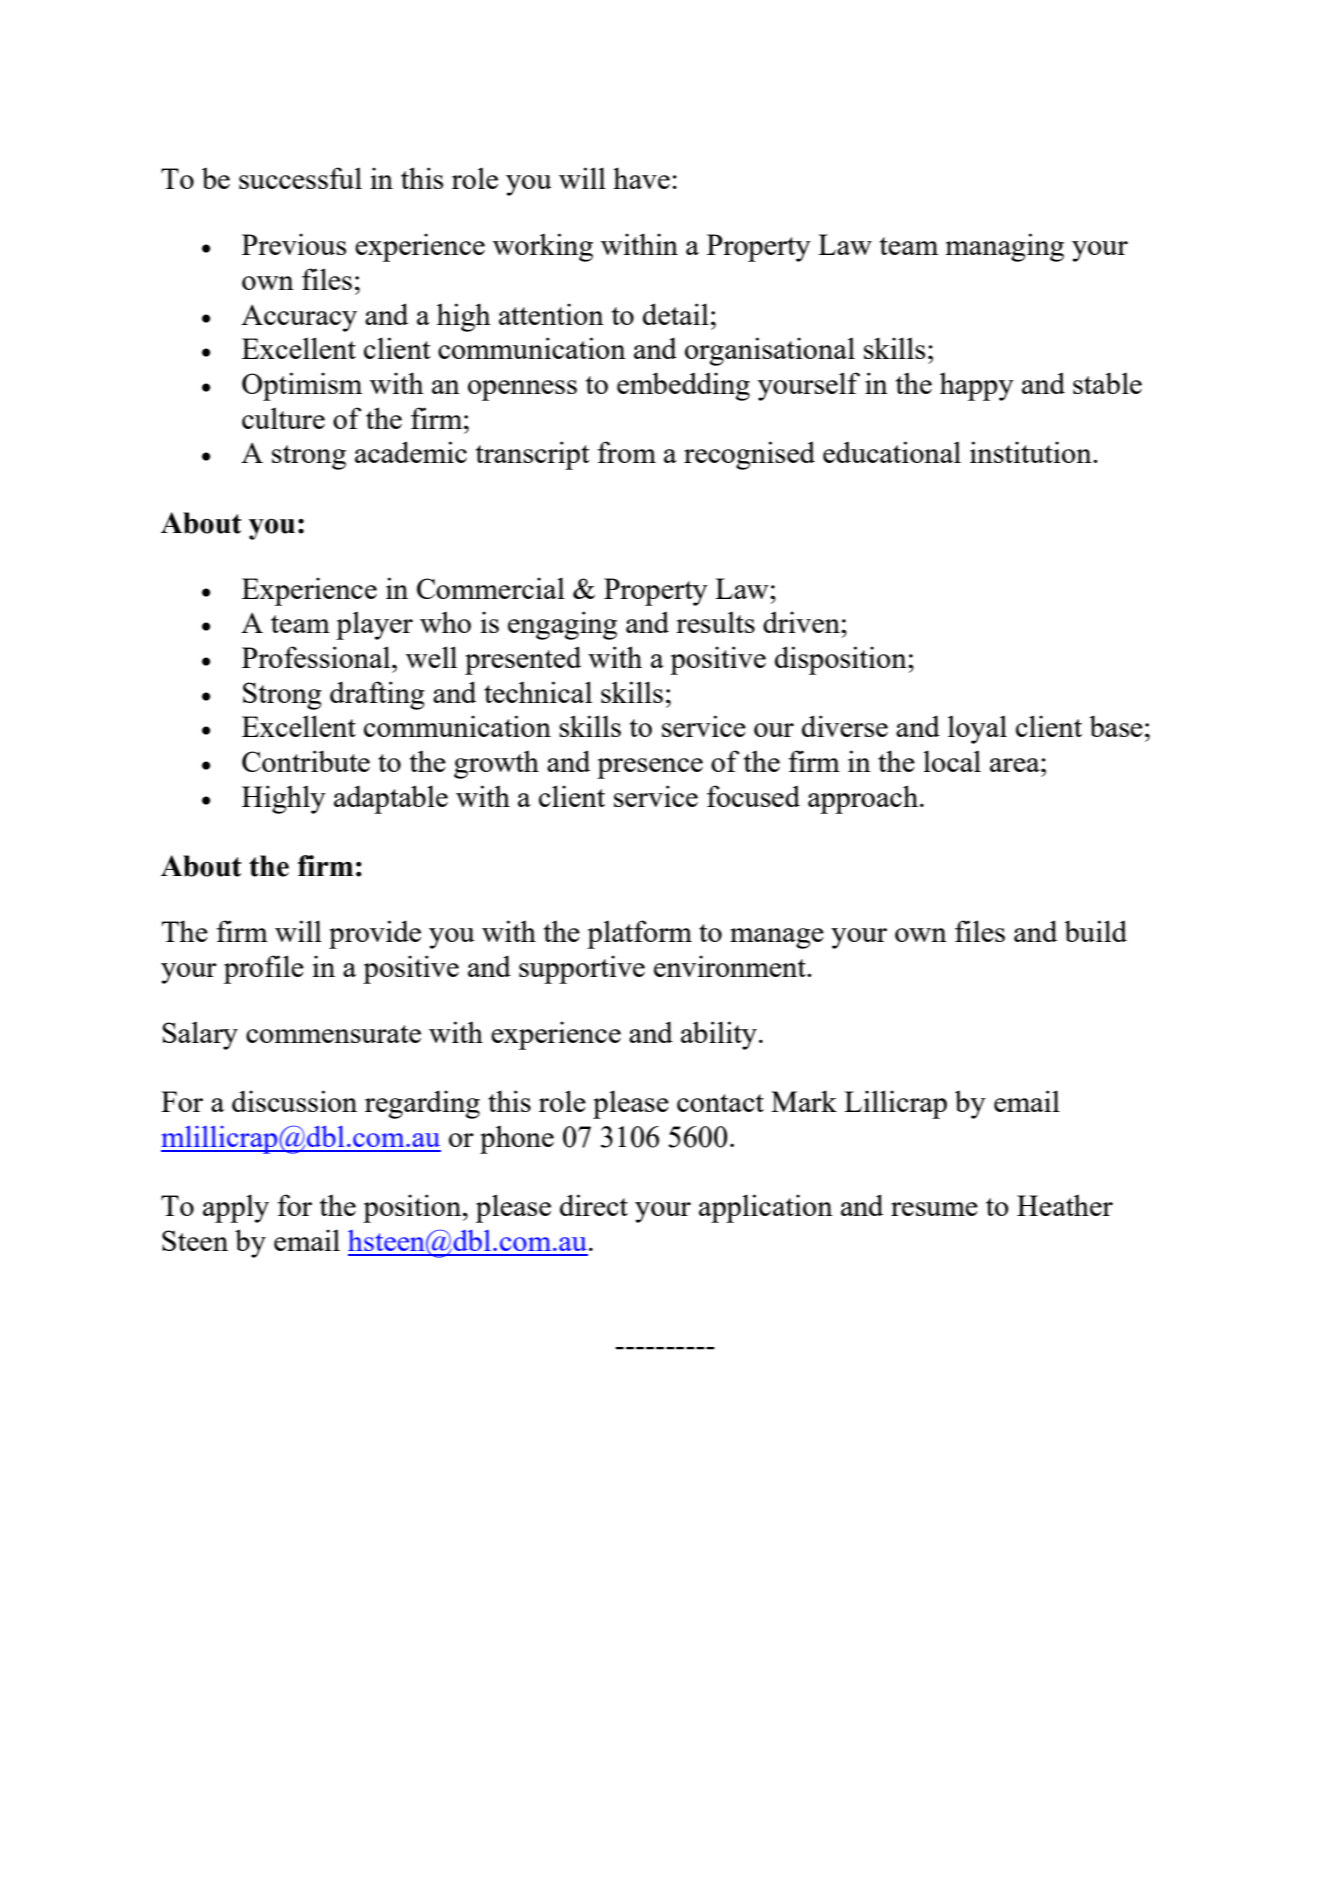  What do you see at coordinates (594, 1205) in the screenshot?
I see `direct` at bounding box center [594, 1205].
